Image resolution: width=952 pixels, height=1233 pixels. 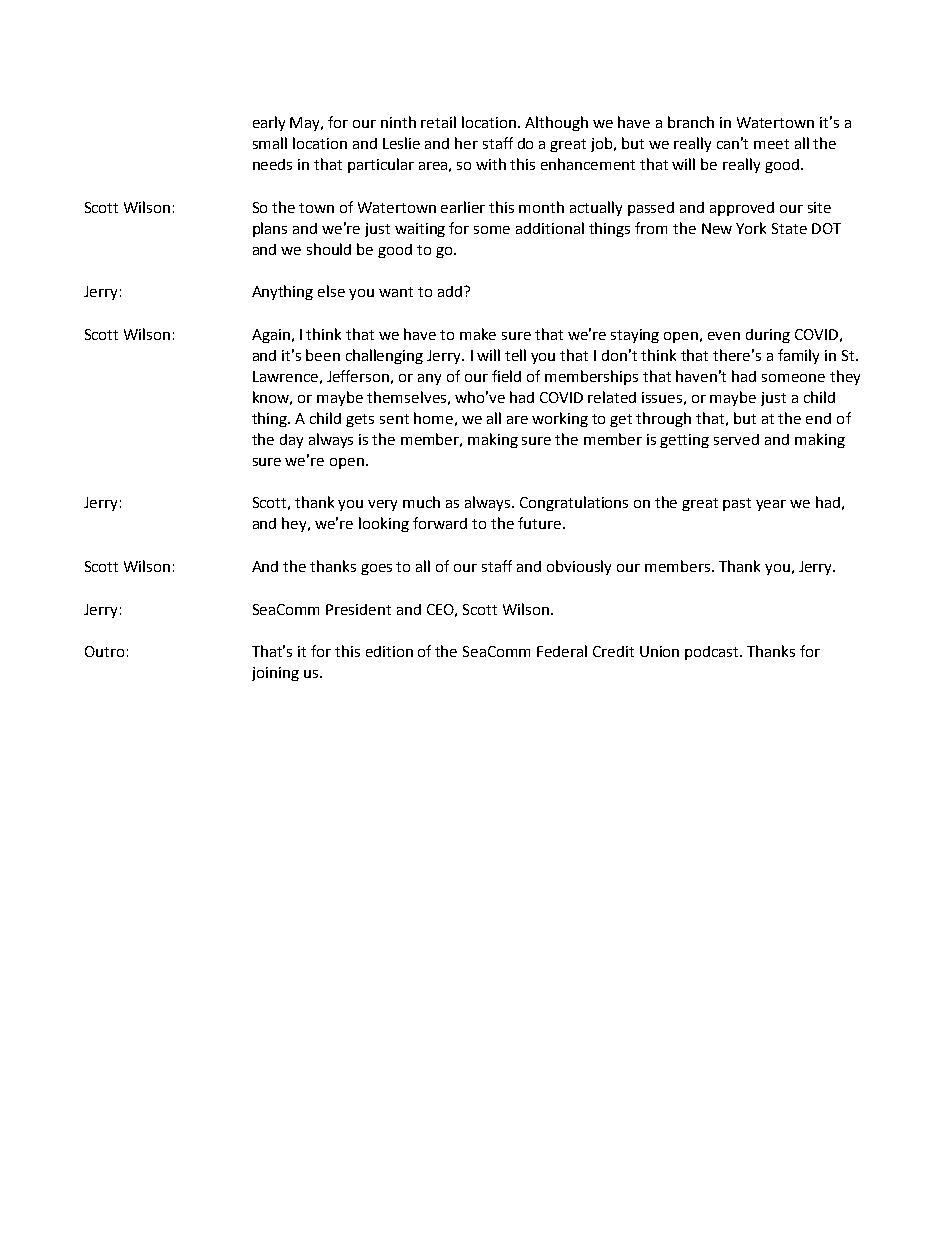 What do you see at coordinates (771, 144) in the document?
I see `meet` at bounding box center [771, 144].
